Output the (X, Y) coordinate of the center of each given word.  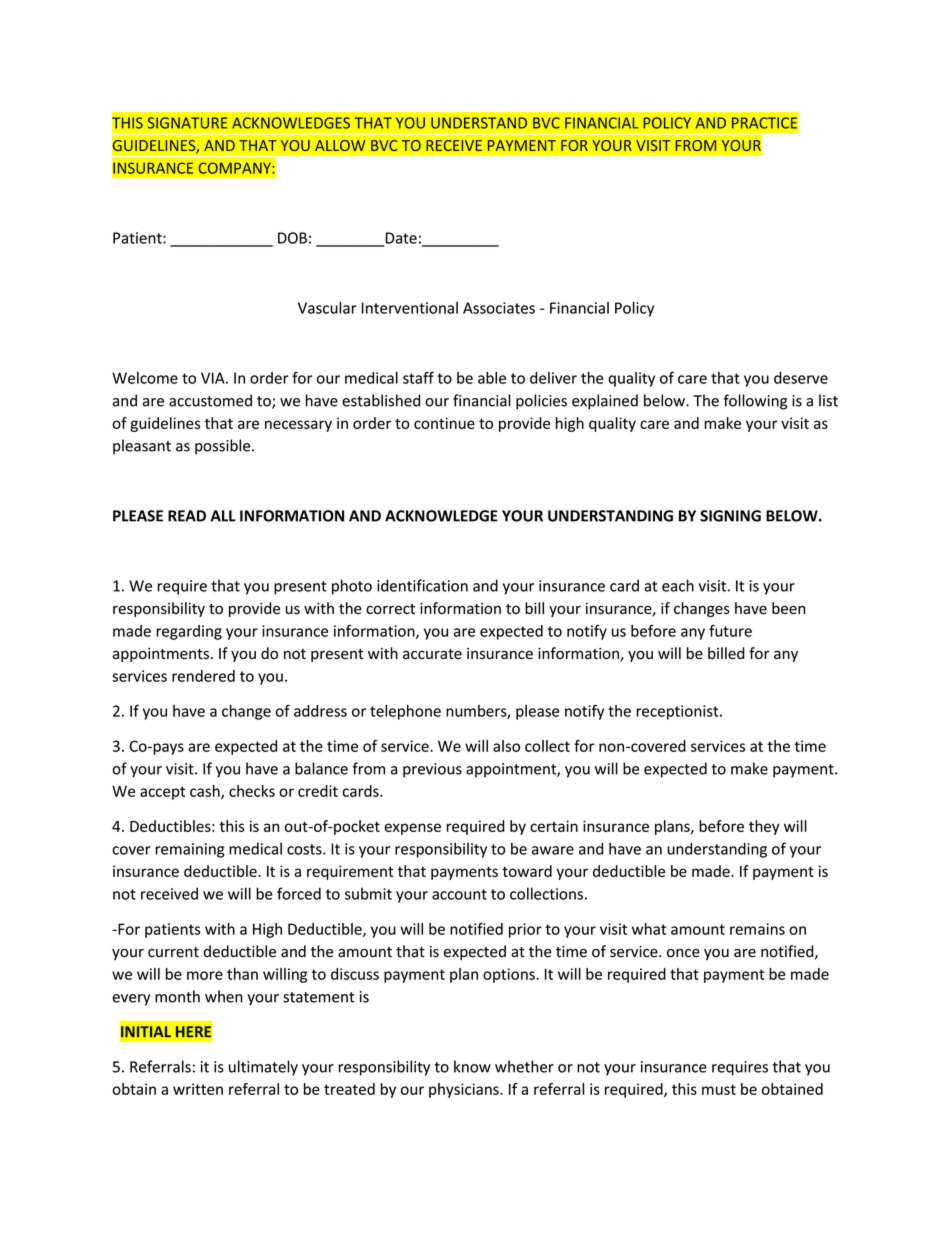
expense (412, 829)
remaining (189, 850)
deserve (801, 378)
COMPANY (235, 168)
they (764, 827)
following (755, 402)
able (492, 378)
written (198, 1089)
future (730, 630)
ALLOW (340, 145)
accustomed (210, 400)
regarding (189, 632)
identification (422, 585)
